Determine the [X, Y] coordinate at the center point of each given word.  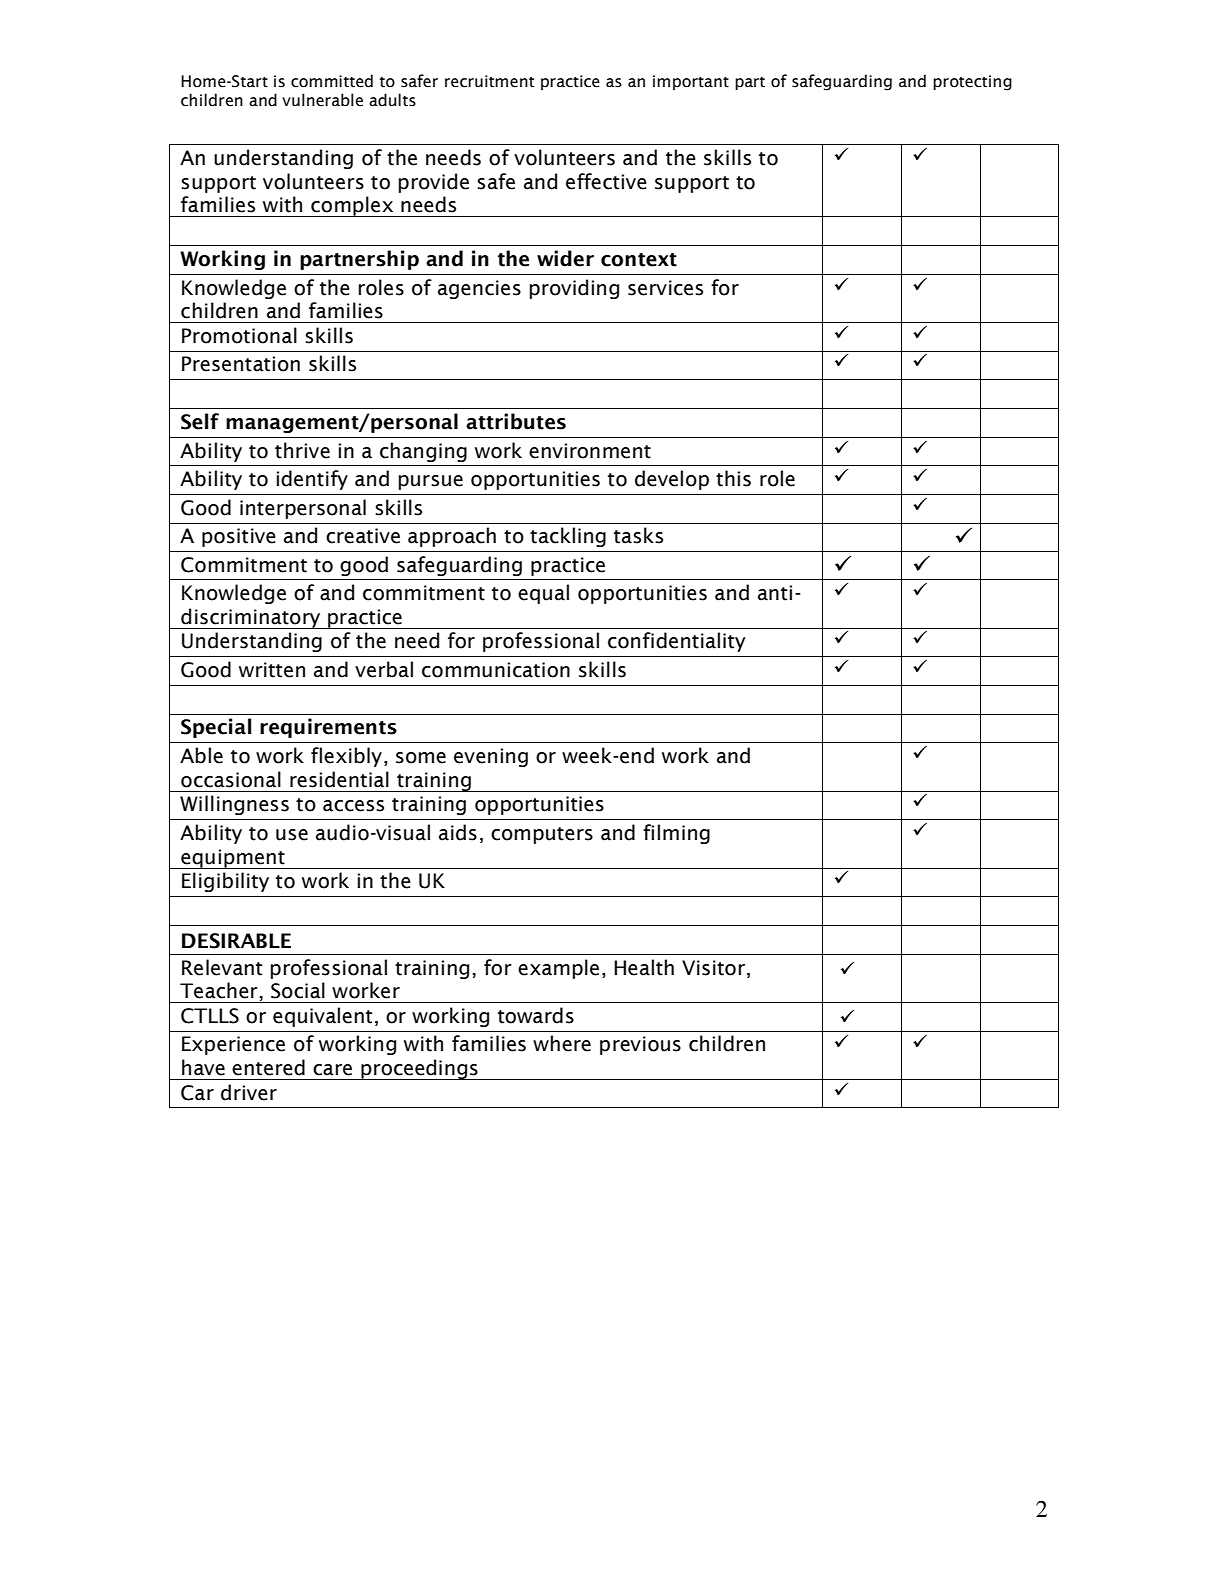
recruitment [489, 81]
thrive [302, 450]
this [733, 478]
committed [332, 81]
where [562, 1043]
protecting [972, 83]
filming [676, 834]
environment [590, 451]
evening [491, 757]
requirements [328, 728]
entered [268, 1067]
